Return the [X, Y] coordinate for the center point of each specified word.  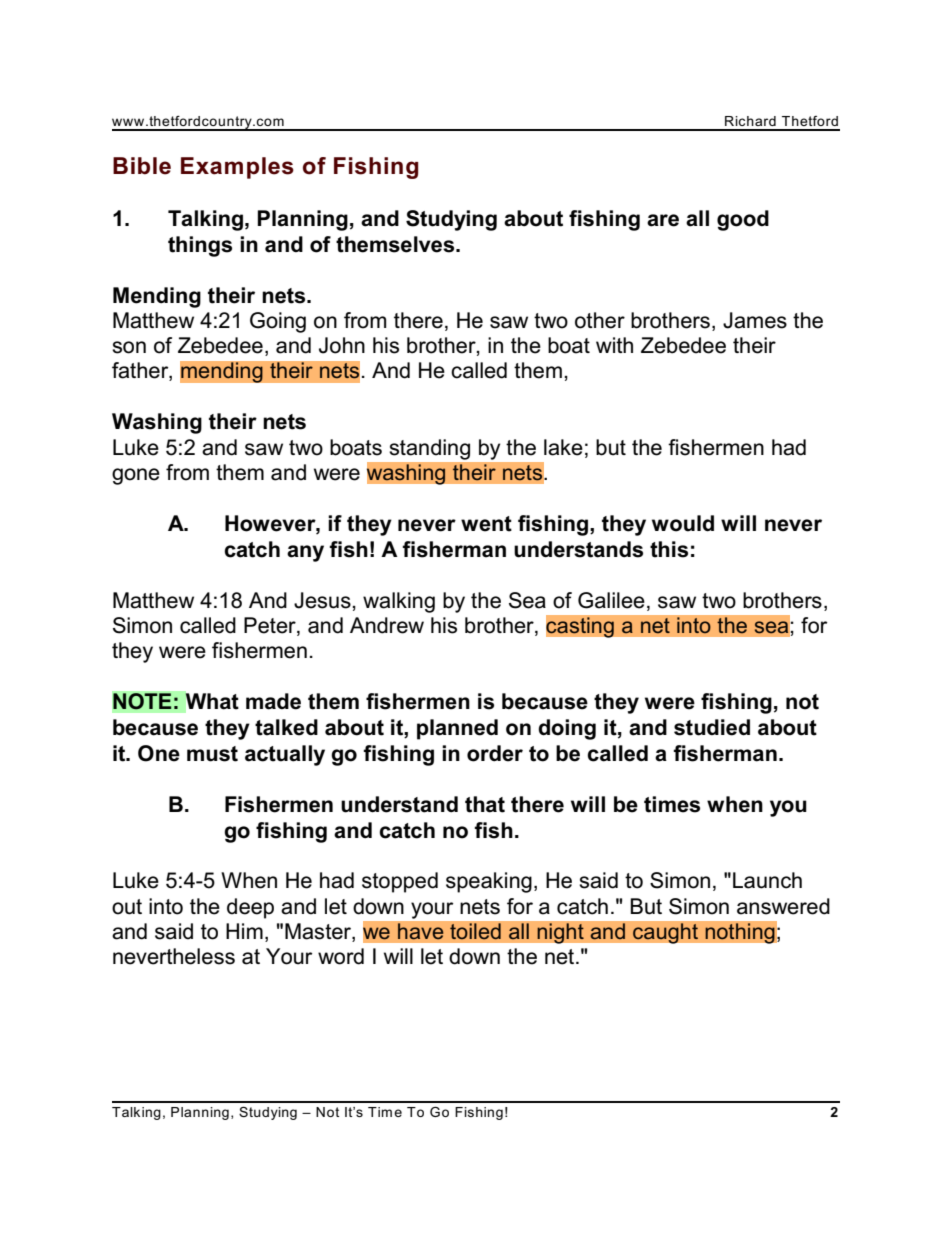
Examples [237, 168]
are [663, 220]
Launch [767, 880]
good [743, 220]
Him [244, 931]
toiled [475, 931]
